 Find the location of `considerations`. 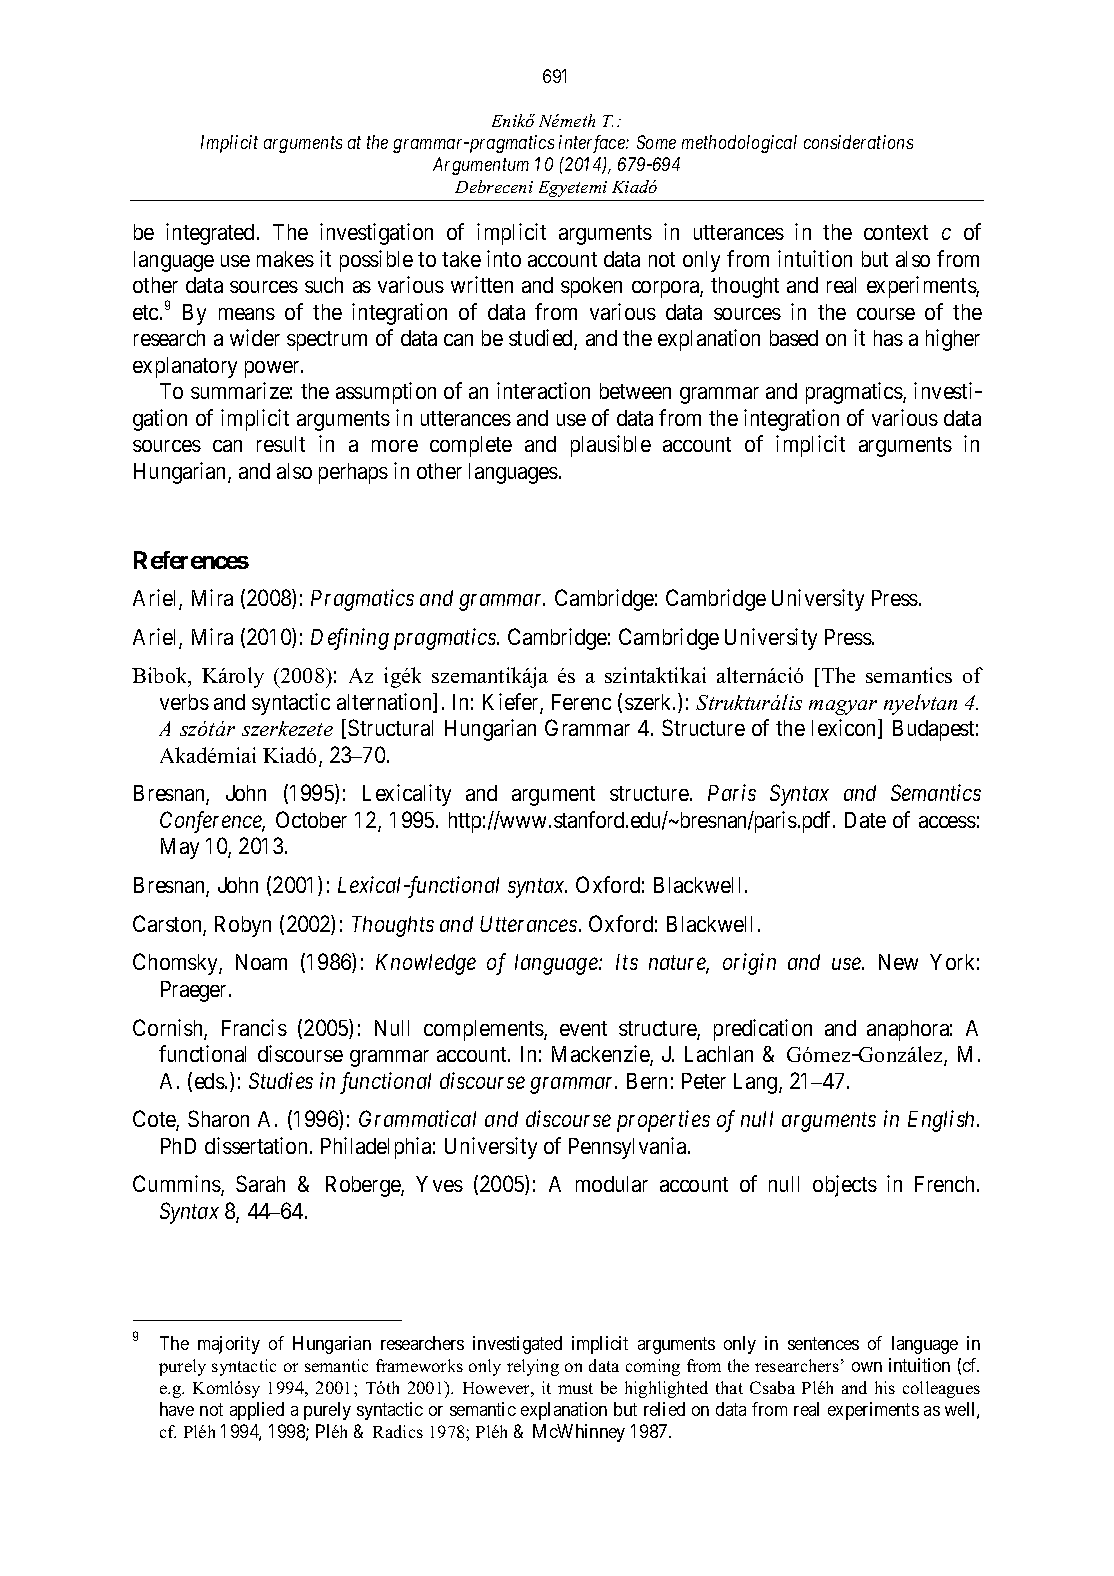

considerations is located at coordinates (858, 142).
